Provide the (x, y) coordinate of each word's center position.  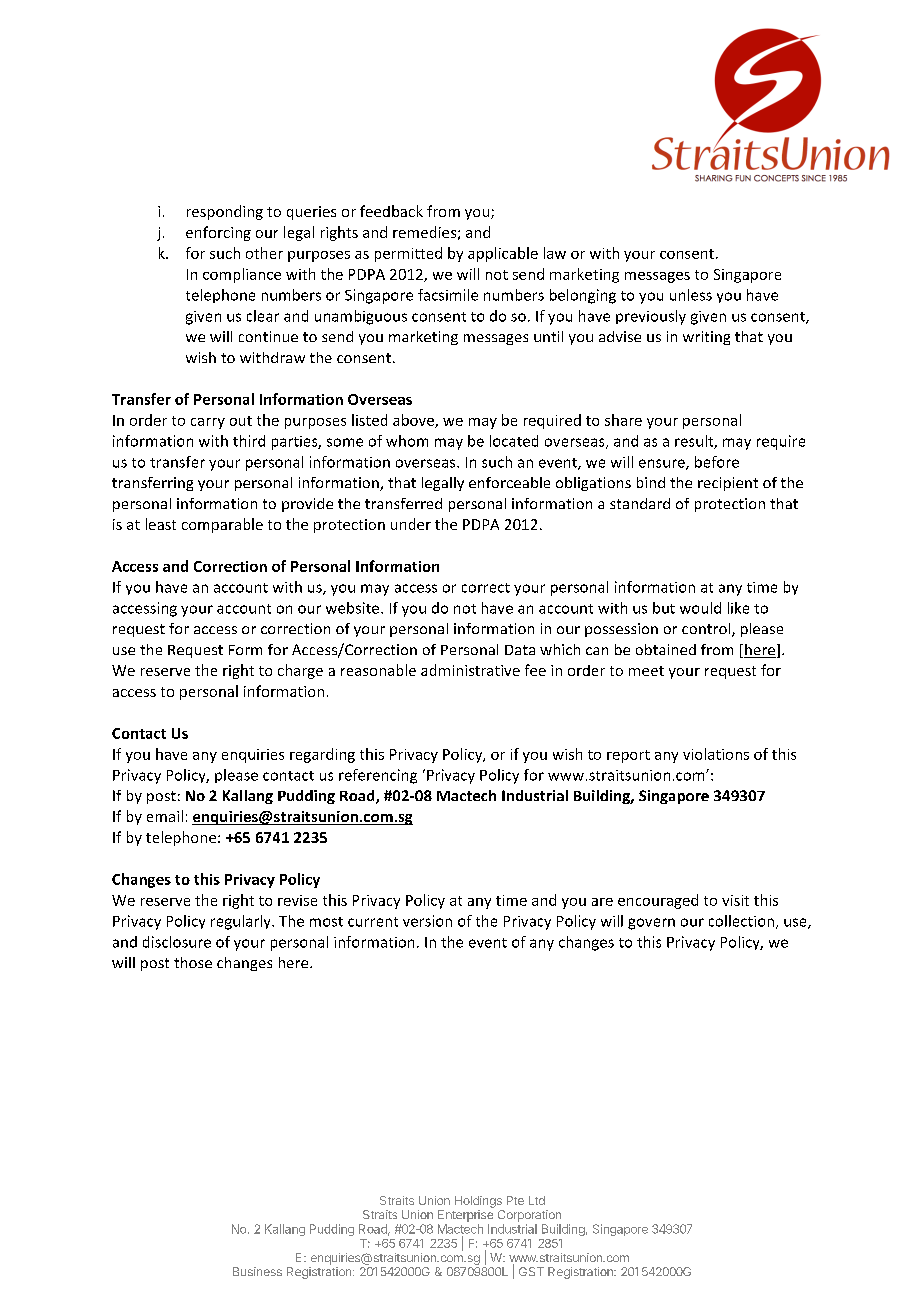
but (664, 608)
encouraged (658, 901)
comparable (222, 525)
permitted (408, 254)
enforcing (218, 233)
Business (257, 1271)
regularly (242, 922)
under (411, 524)
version (427, 921)
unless (691, 295)
